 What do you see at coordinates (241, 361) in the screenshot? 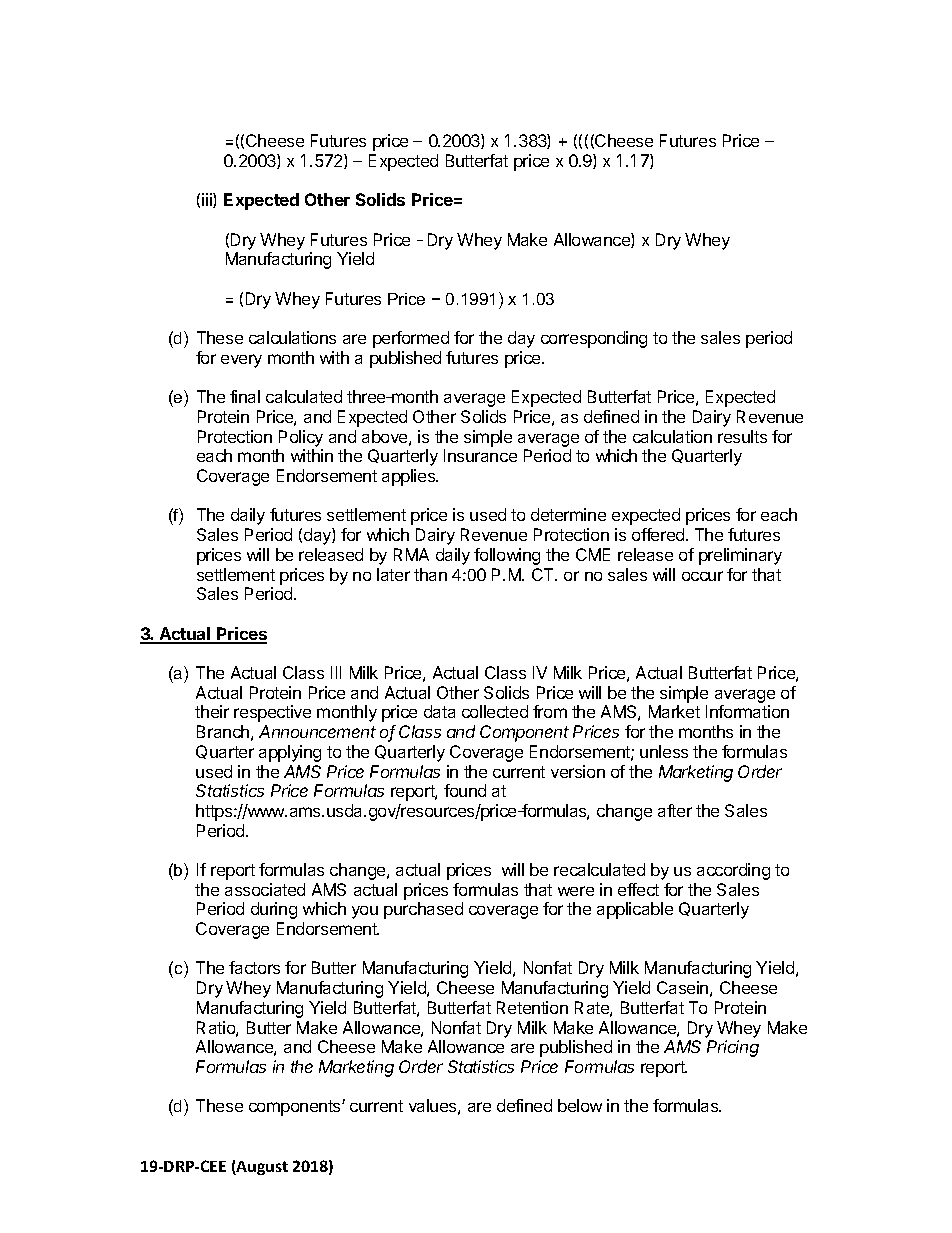
I see `every` at bounding box center [241, 361].
